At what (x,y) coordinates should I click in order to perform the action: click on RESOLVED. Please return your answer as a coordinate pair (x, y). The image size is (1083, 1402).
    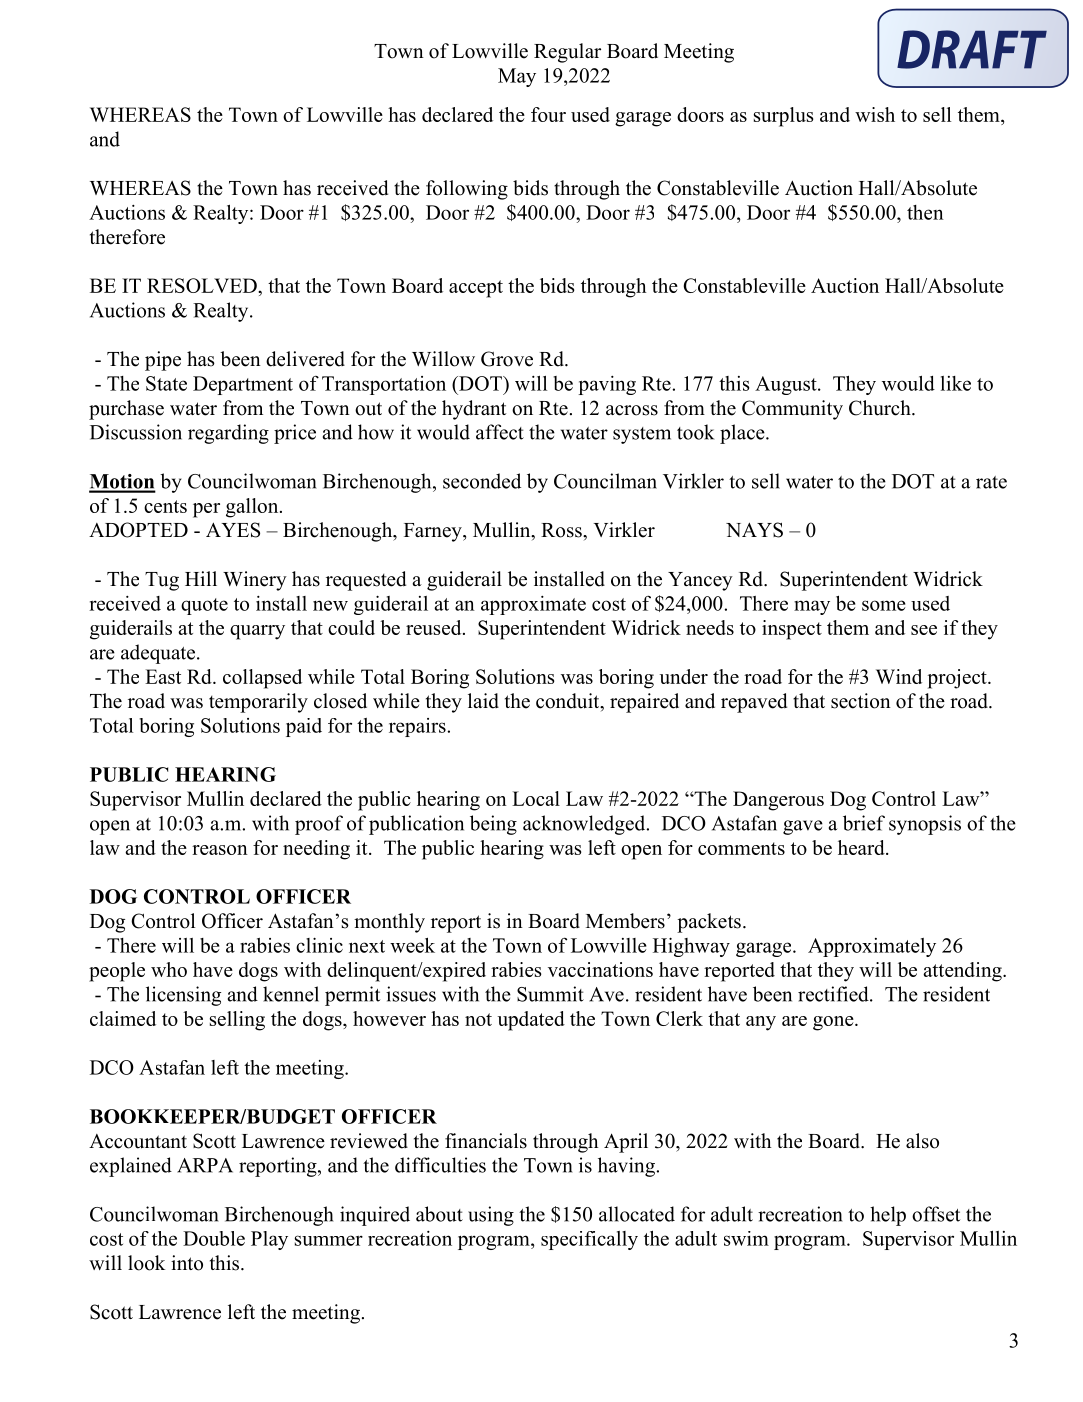
    Looking at the image, I should click on (203, 285).
